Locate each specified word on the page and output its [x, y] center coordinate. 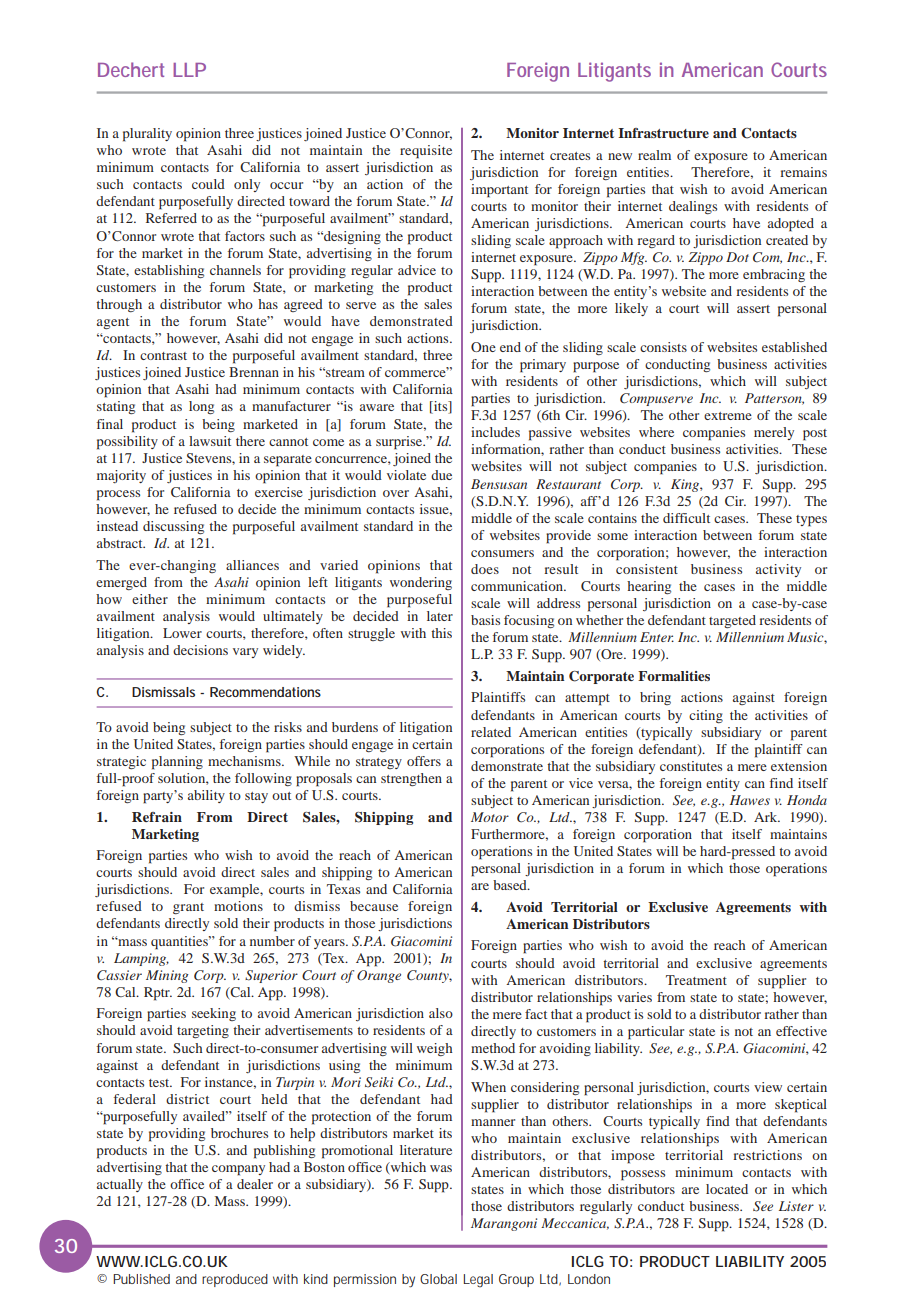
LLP [189, 70]
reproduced [235, 1280]
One [483, 347]
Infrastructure [663, 133]
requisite [426, 152]
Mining [167, 976]
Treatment [696, 980]
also [441, 1013]
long [201, 407]
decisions [200, 650]
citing [706, 716]
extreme [728, 416]
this [441, 633]
